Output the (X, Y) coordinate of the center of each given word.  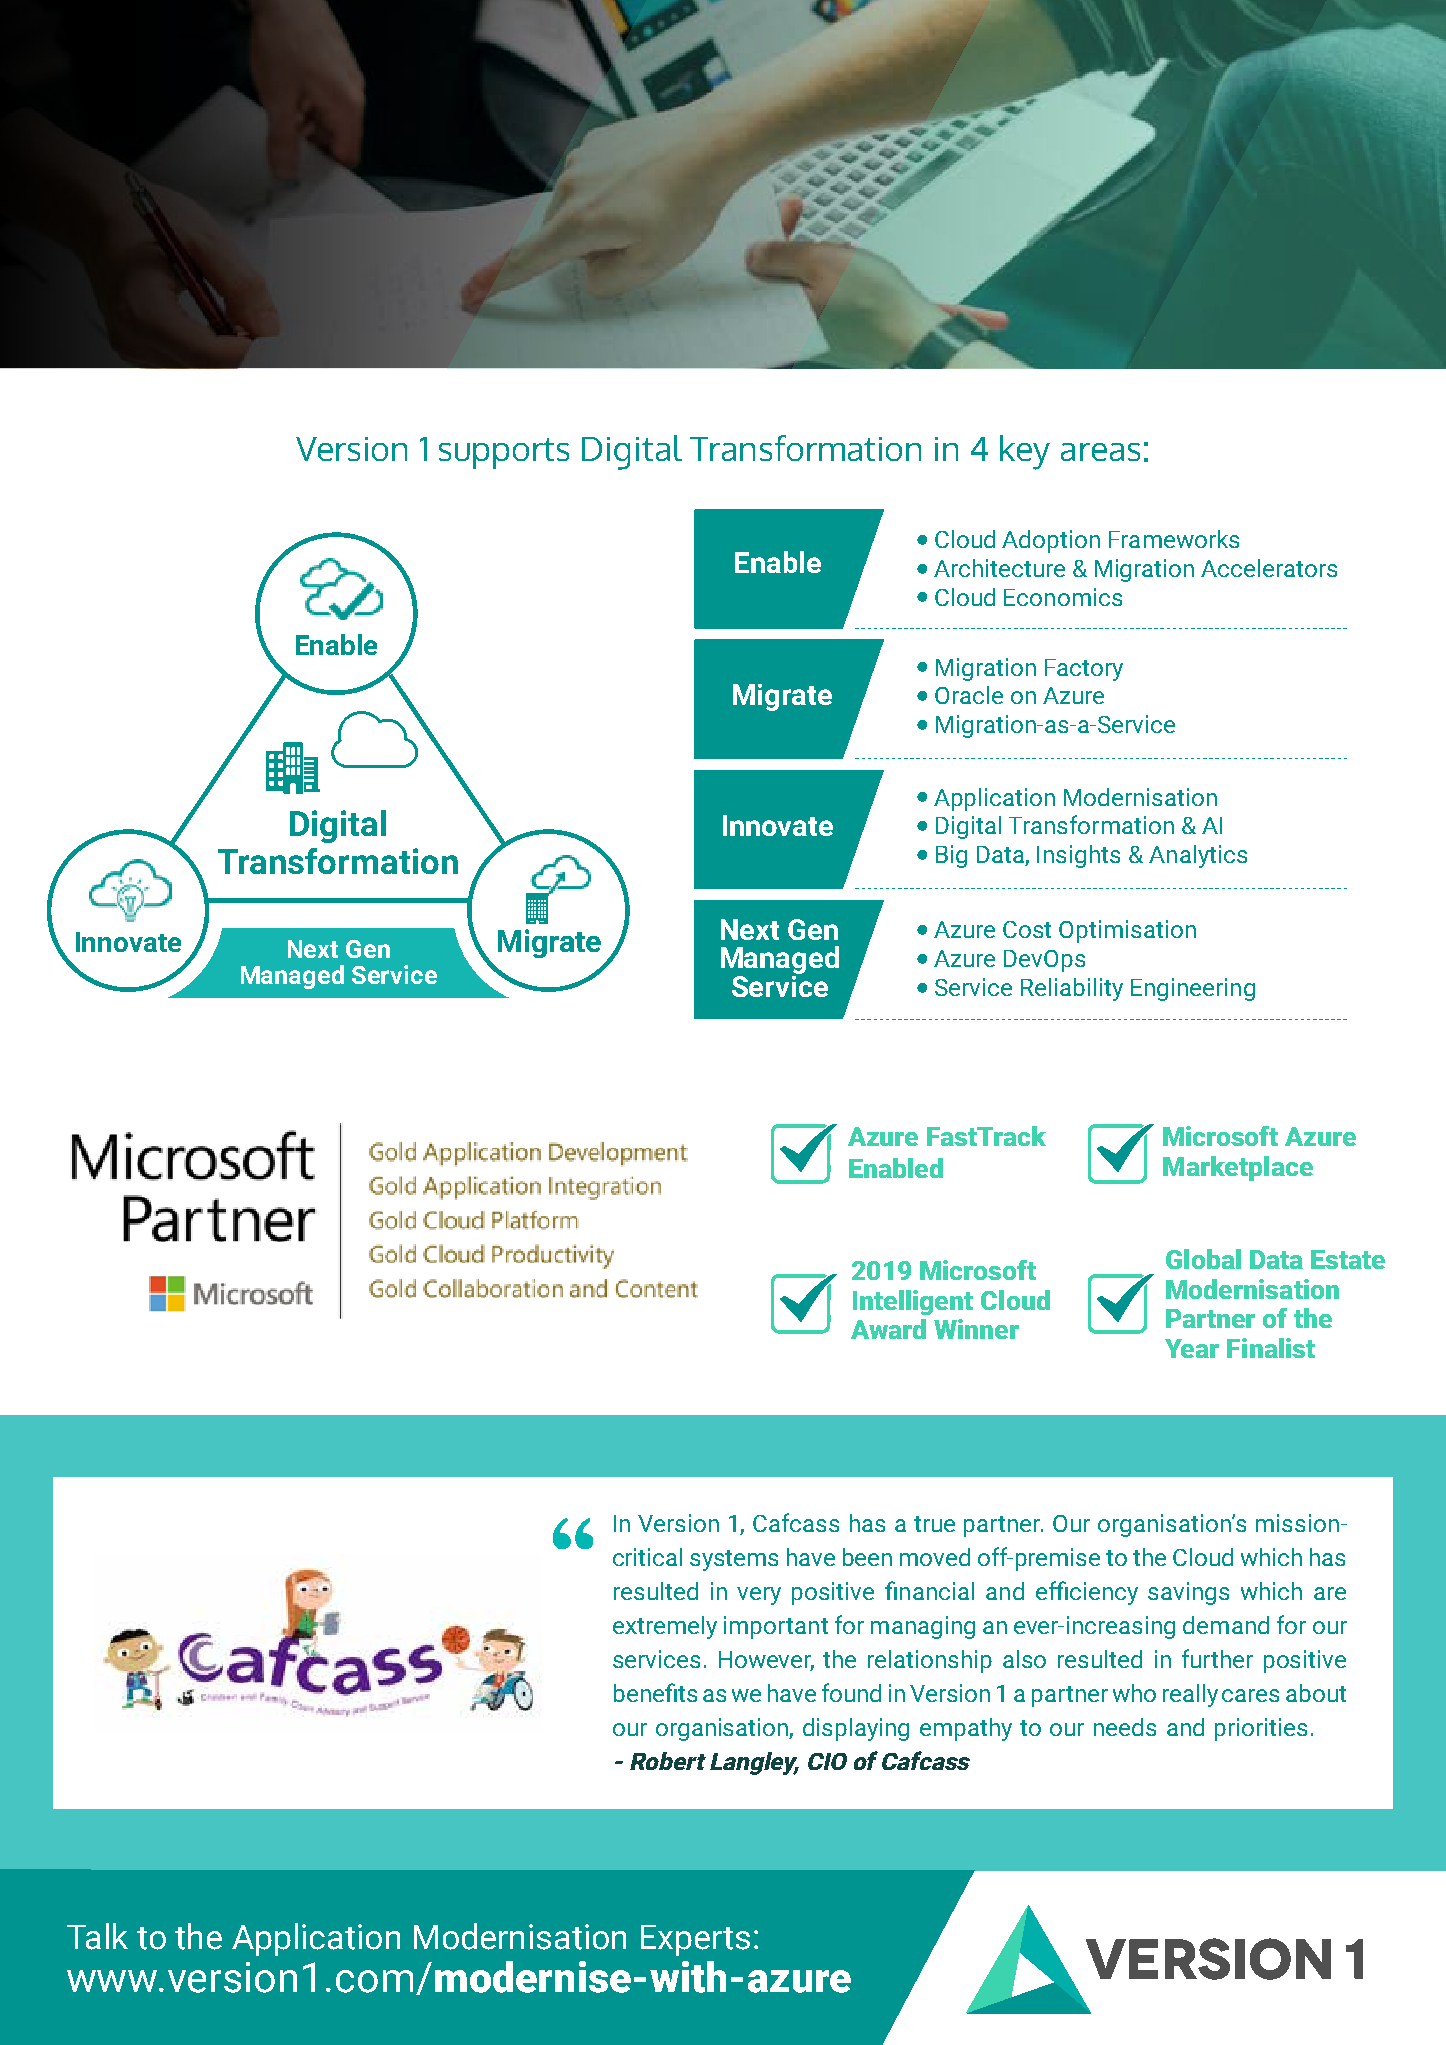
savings (1188, 1593)
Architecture (999, 568)
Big (951, 856)
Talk (97, 1936)
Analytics (1198, 856)
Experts (695, 1940)
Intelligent (913, 1302)
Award (888, 1329)
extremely (665, 1627)
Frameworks (1174, 539)
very (759, 1596)
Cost (1027, 929)
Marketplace (1238, 1168)
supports (504, 453)
